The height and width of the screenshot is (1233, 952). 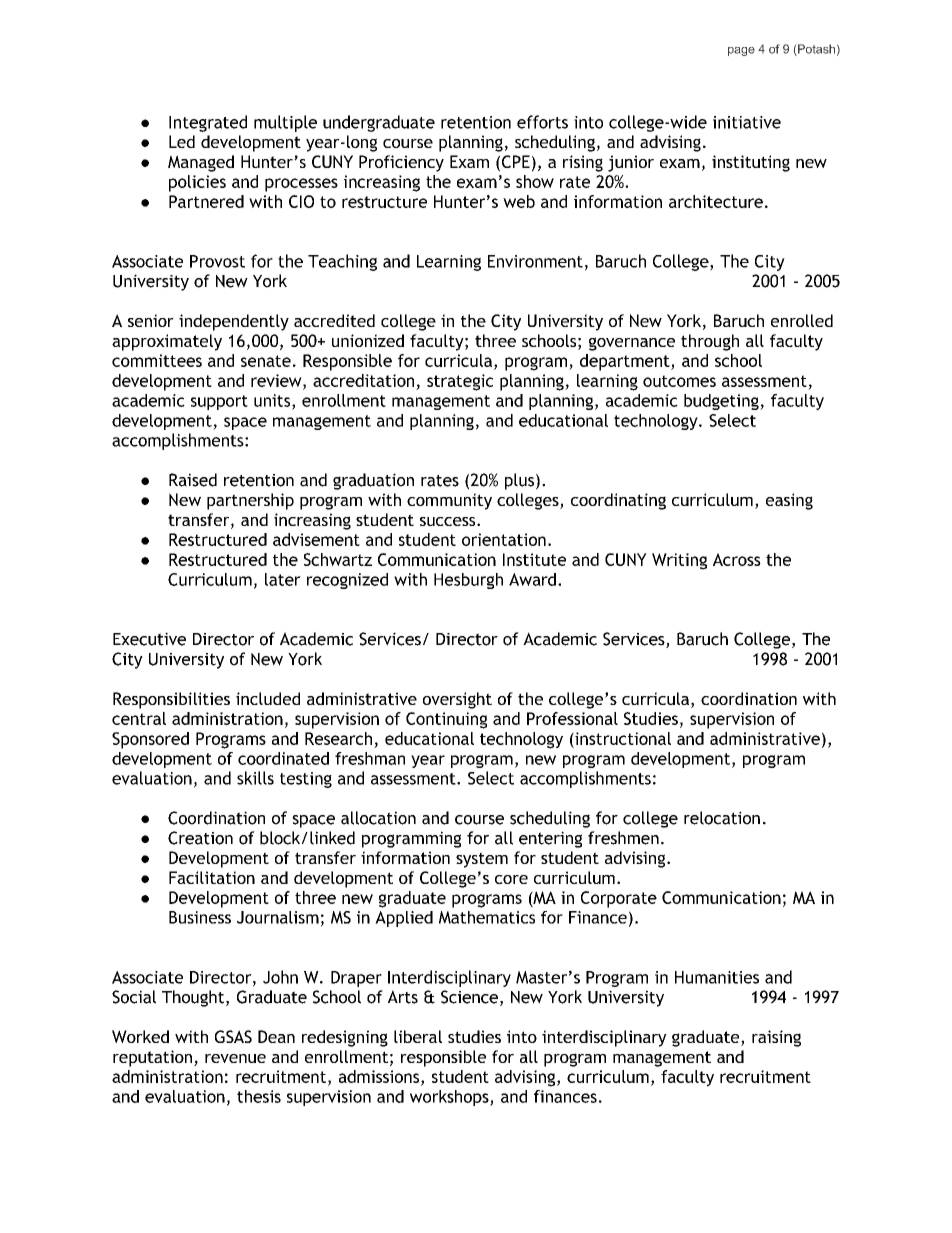 I want to click on multiple, so click(x=285, y=123).
